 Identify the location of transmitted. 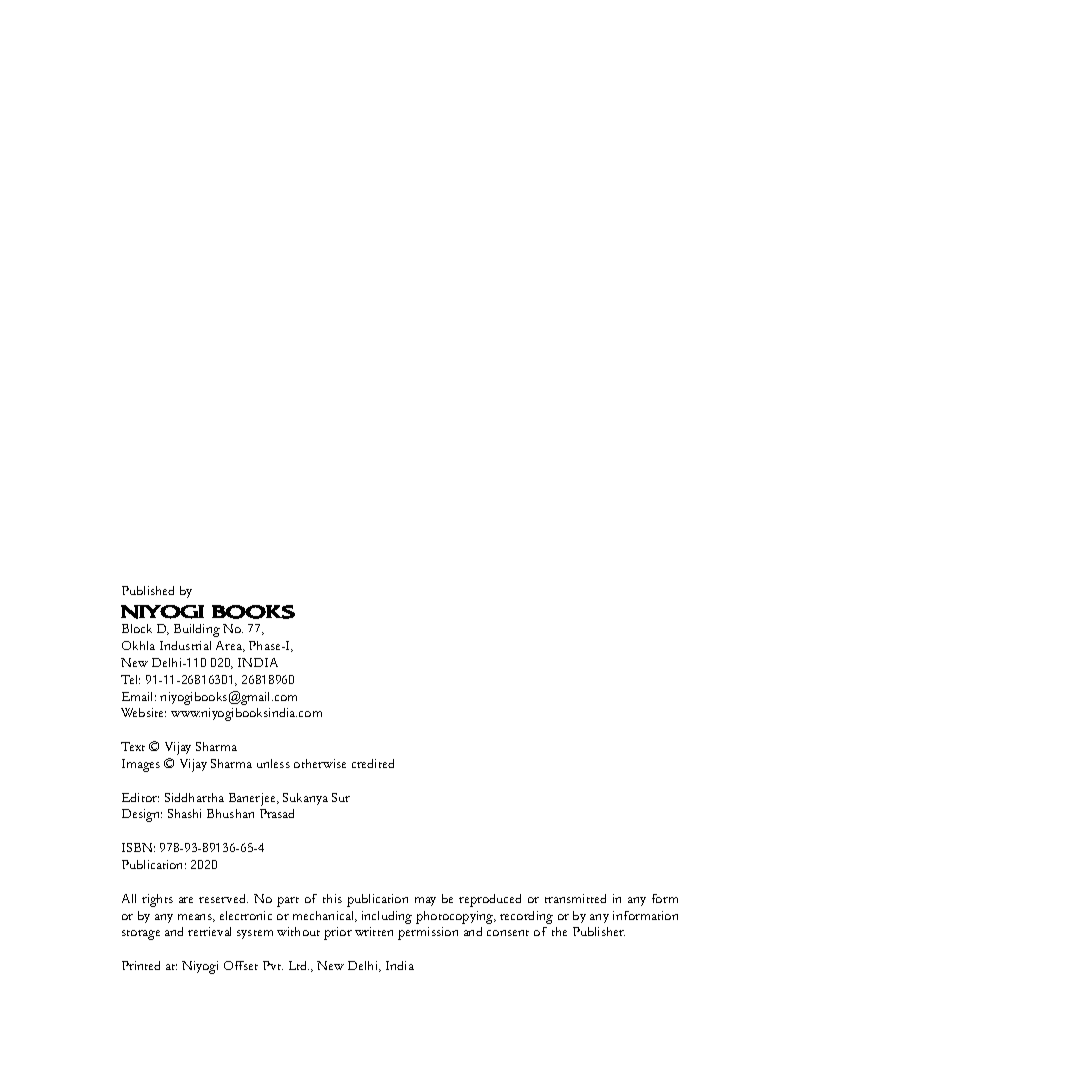
(575, 898).
